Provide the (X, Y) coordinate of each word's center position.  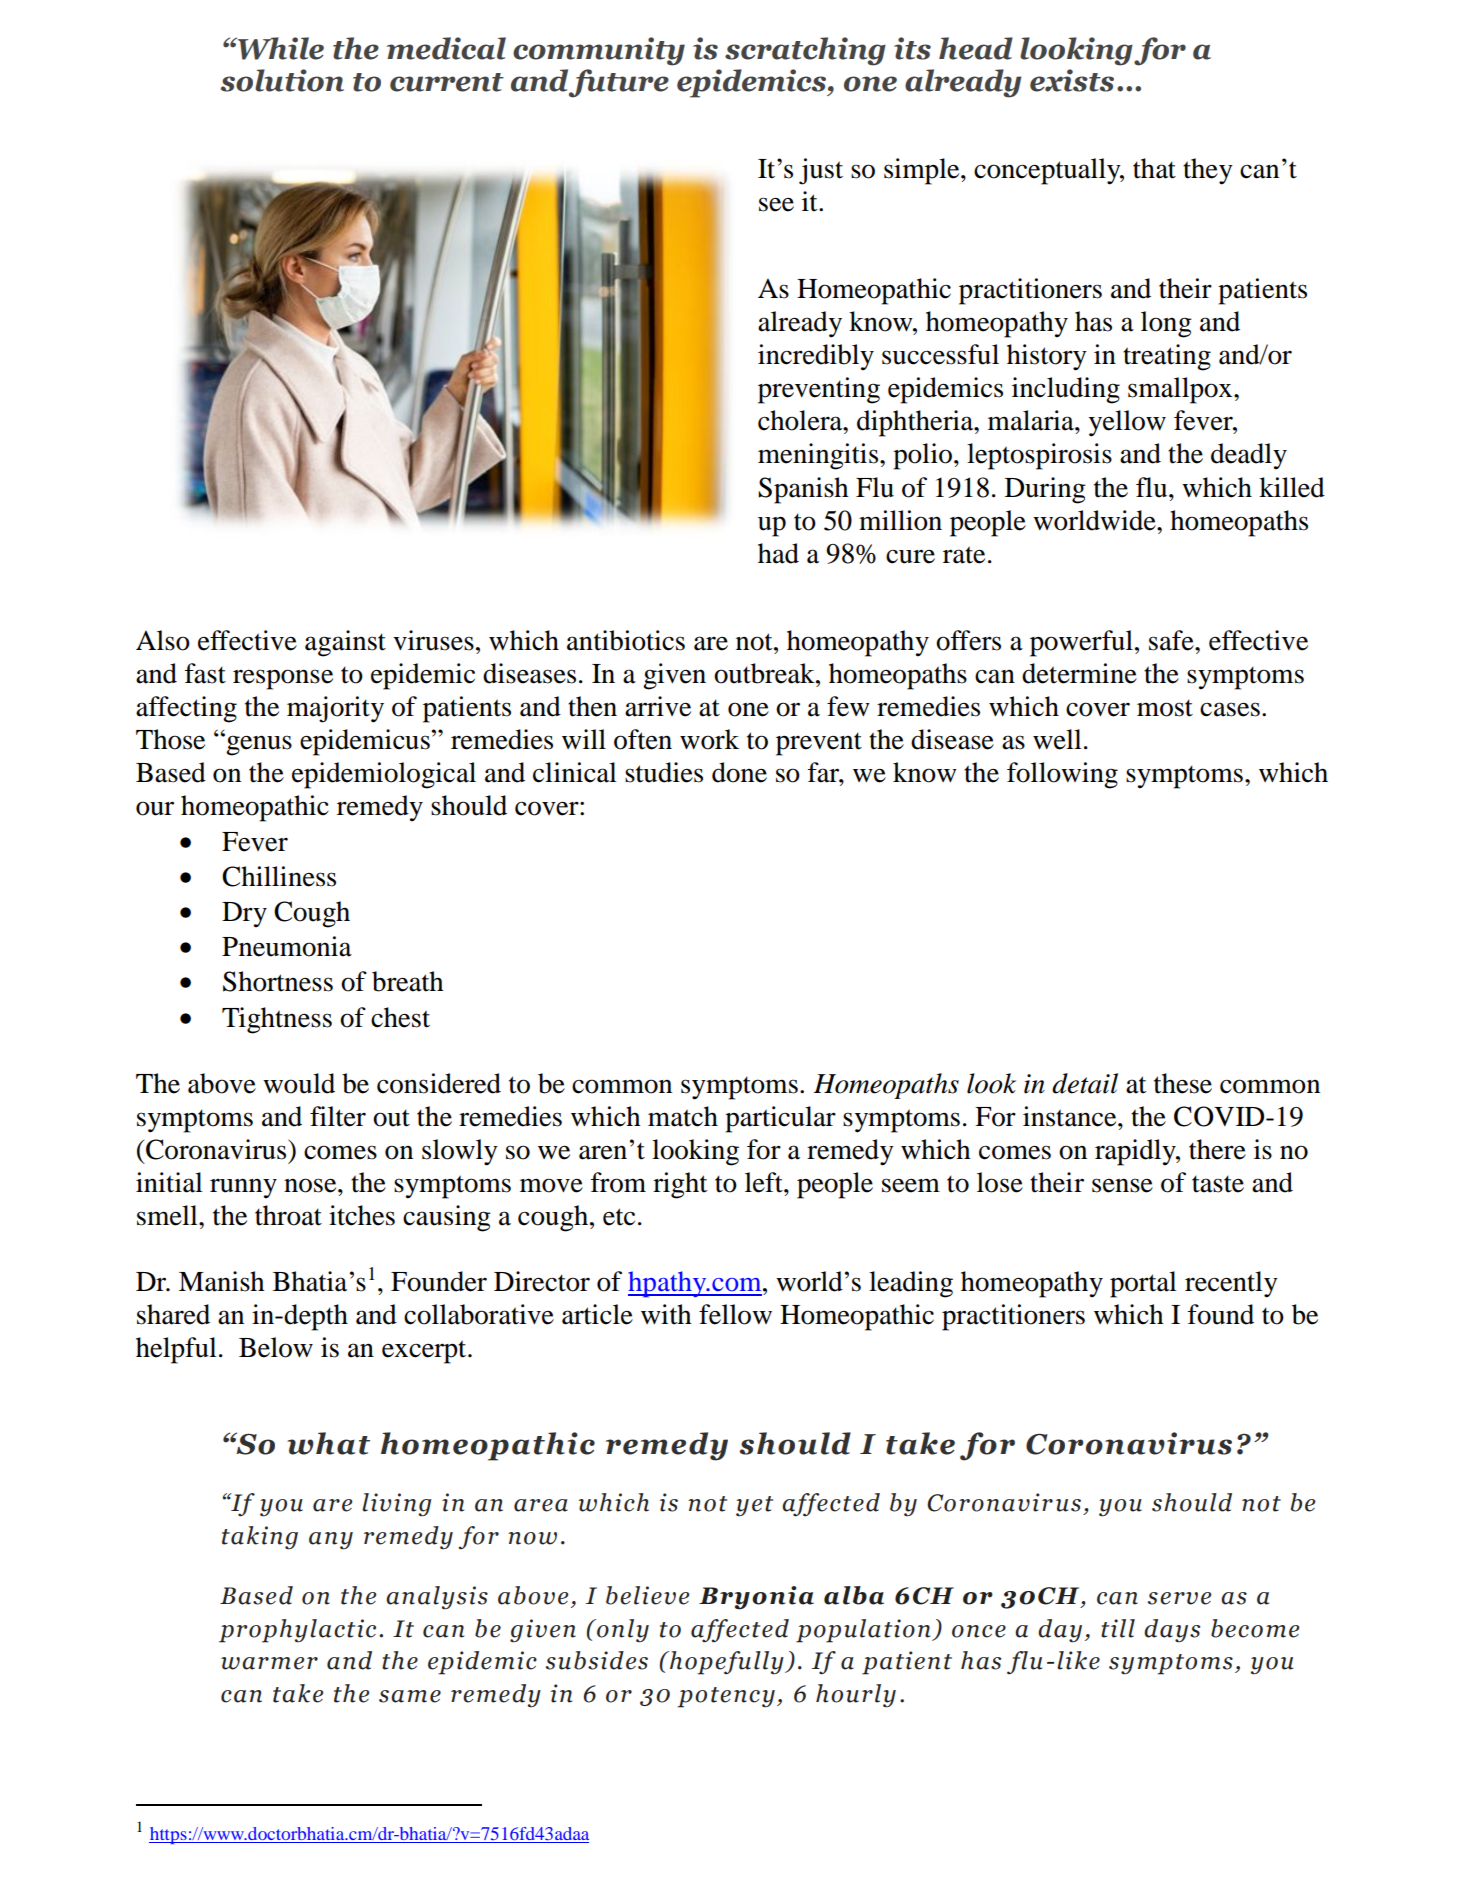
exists (1072, 80)
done (739, 772)
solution (282, 80)
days (1172, 1631)
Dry (244, 915)
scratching (805, 51)
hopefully (727, 1663)
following (1062, 775)
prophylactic (297, 1631)
